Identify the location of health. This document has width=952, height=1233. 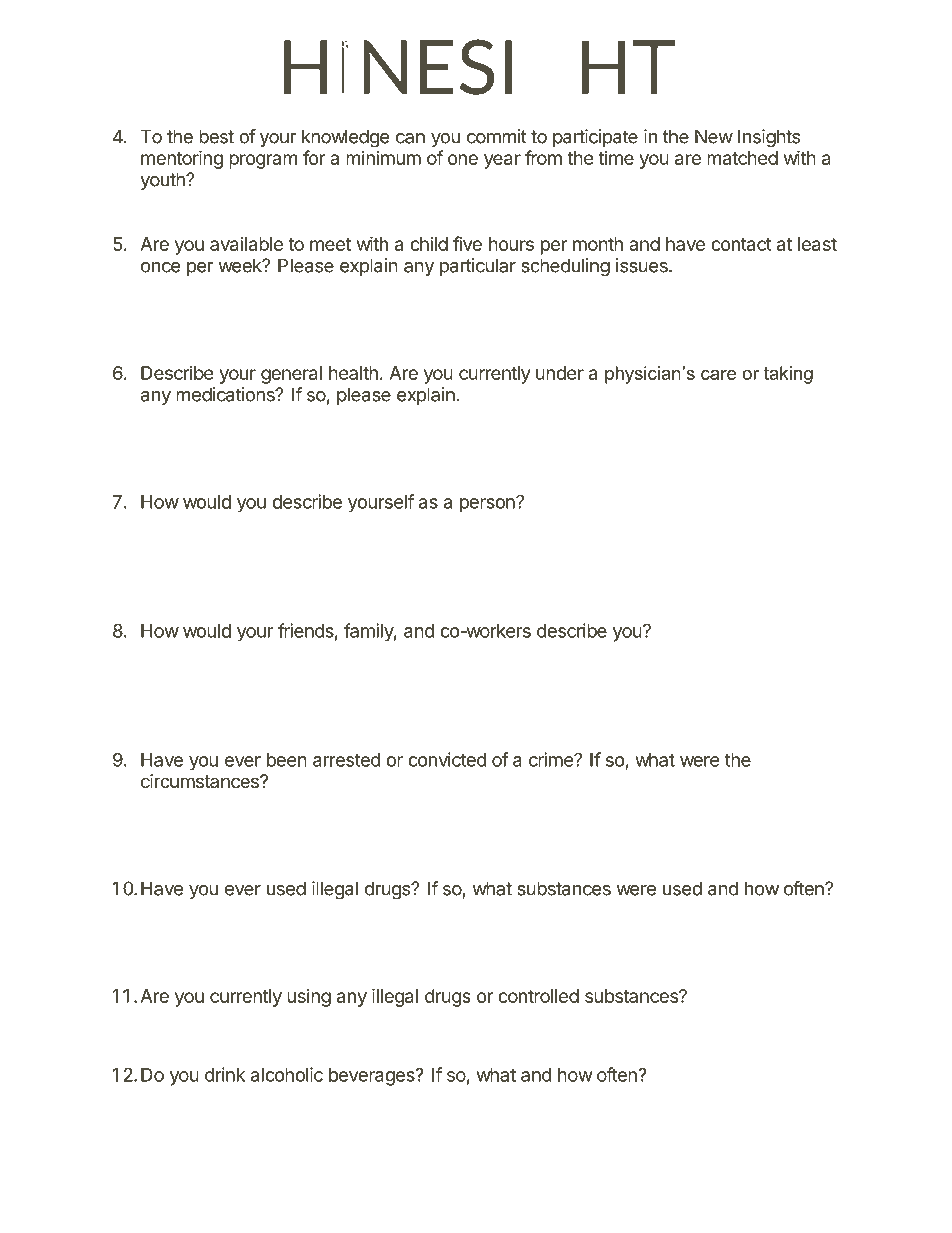
(353, 373).
